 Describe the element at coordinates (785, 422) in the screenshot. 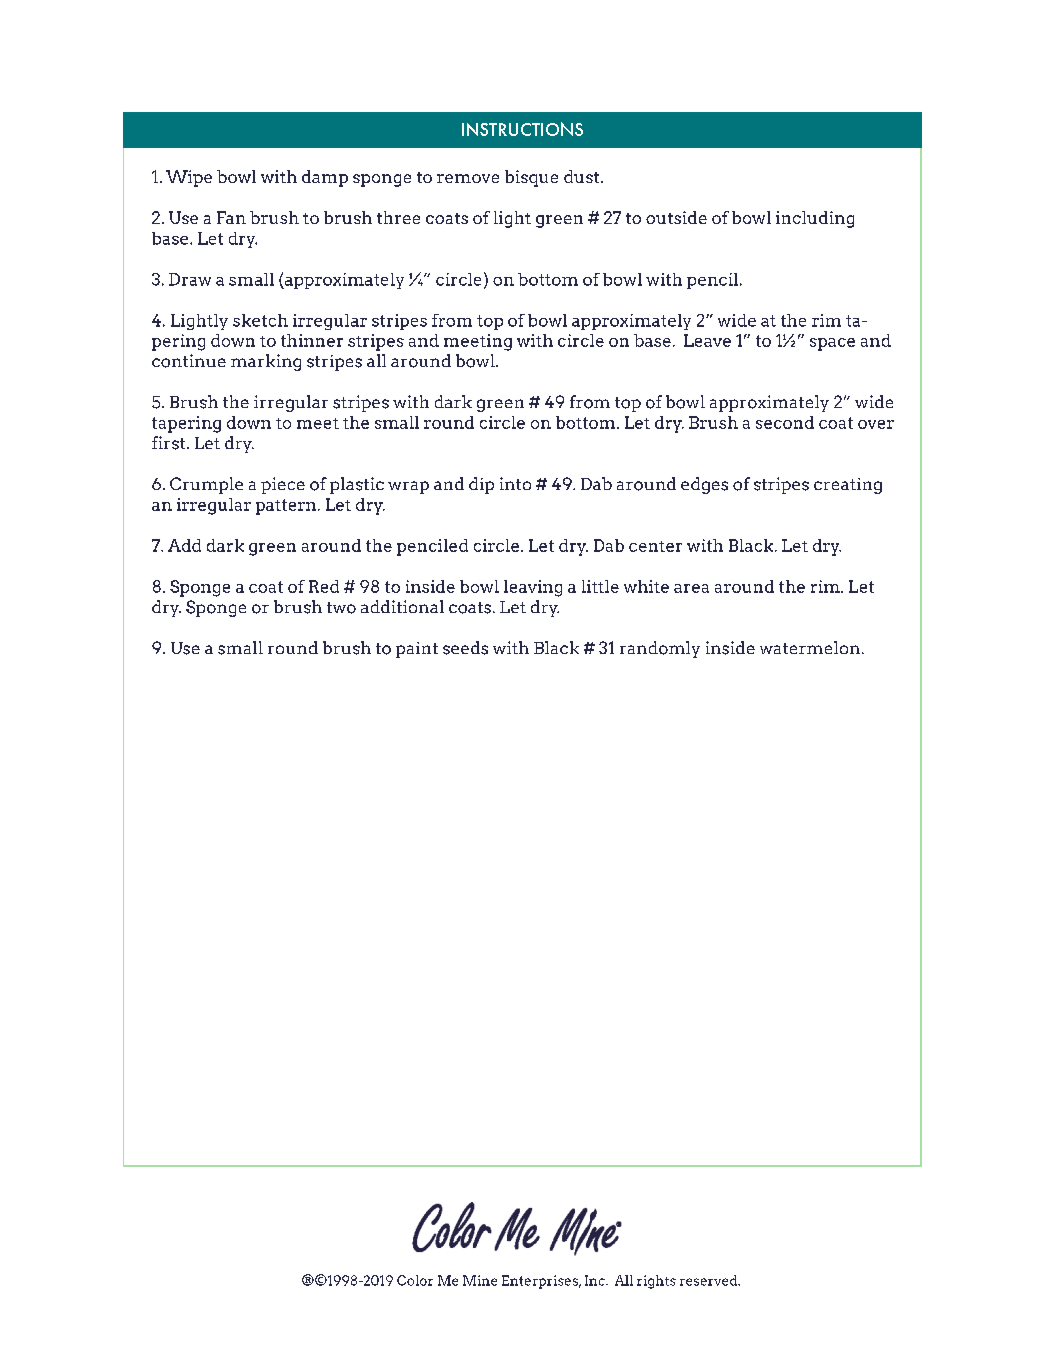

I see `second` at that location.
